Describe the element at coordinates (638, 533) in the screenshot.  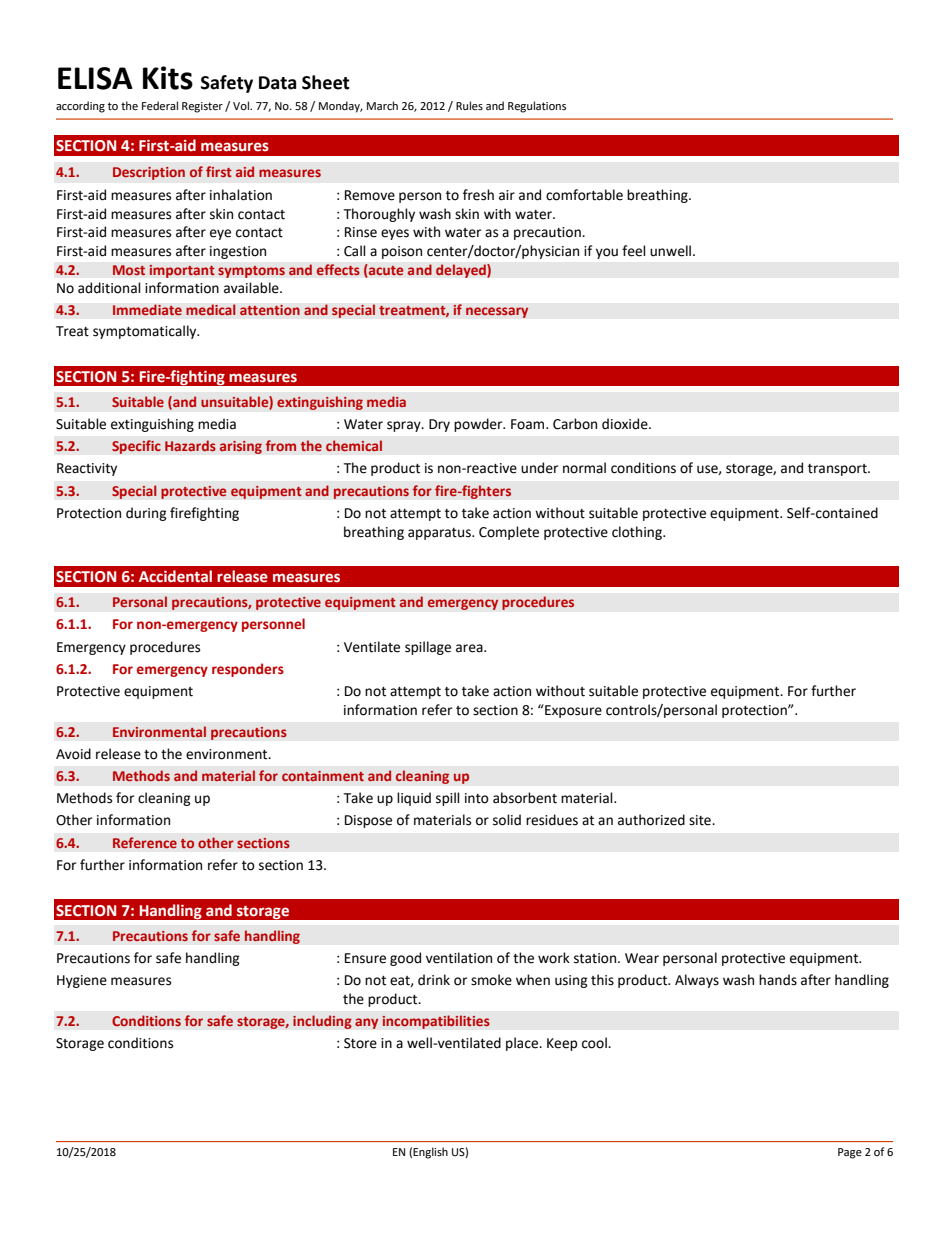
I see `clothing` at that location.
